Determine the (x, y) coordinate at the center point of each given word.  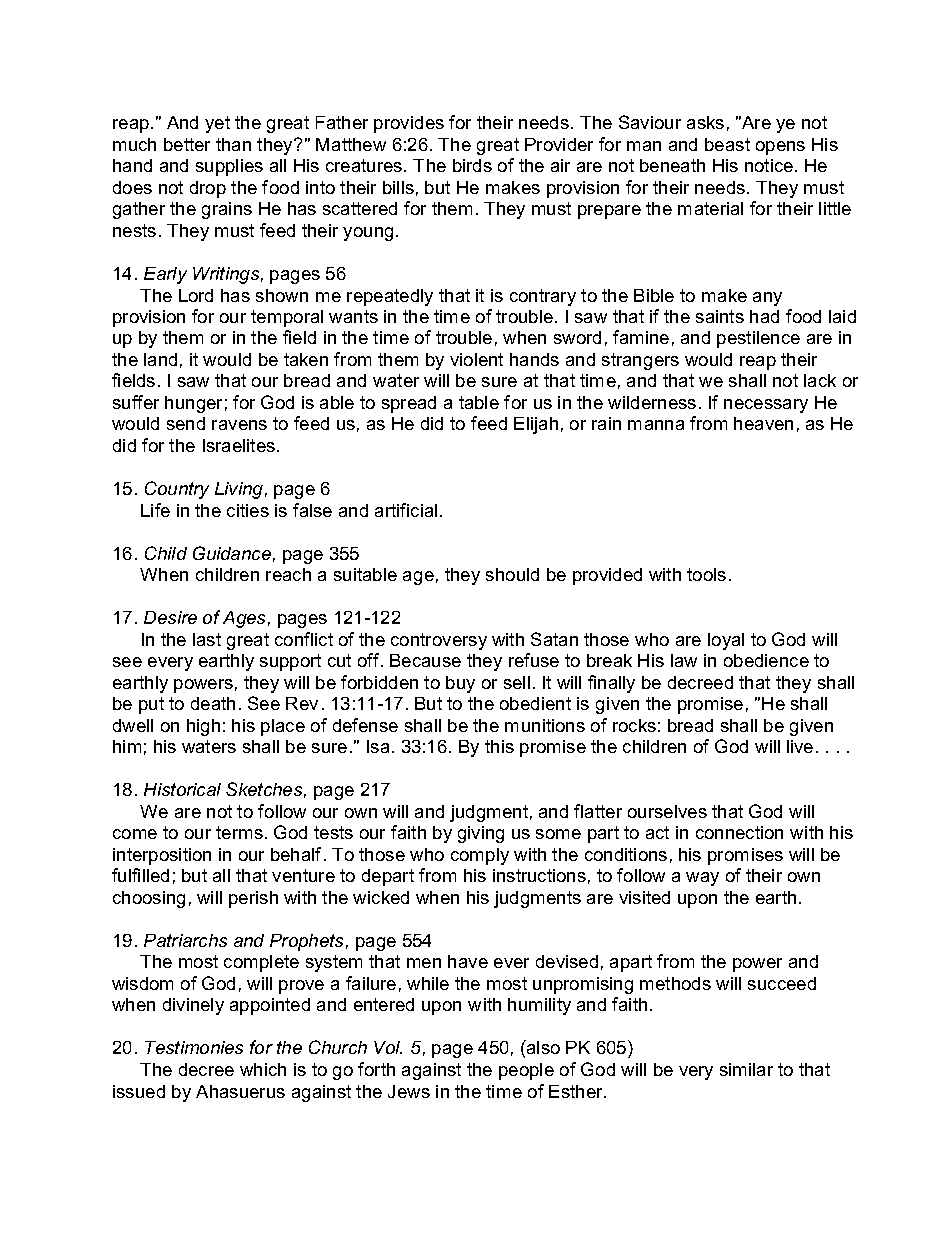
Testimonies (194, 1047)
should (512, 574)
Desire (170, 617)
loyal (726, 641)
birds (472, 165)
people (526, 1071)
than (233, 144)
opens (780, 148)
